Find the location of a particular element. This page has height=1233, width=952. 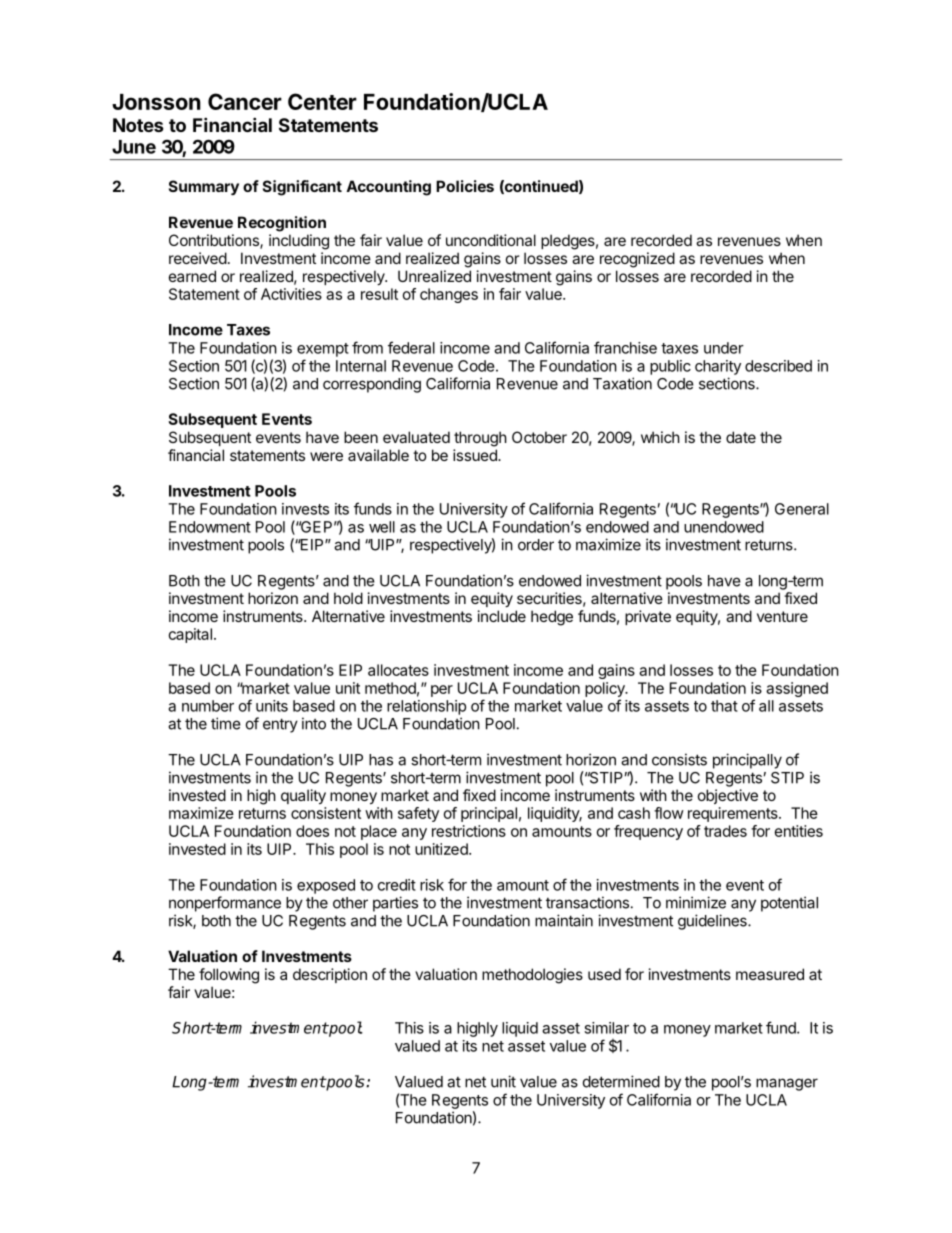

recognized is located at coordinates (637, 260).
